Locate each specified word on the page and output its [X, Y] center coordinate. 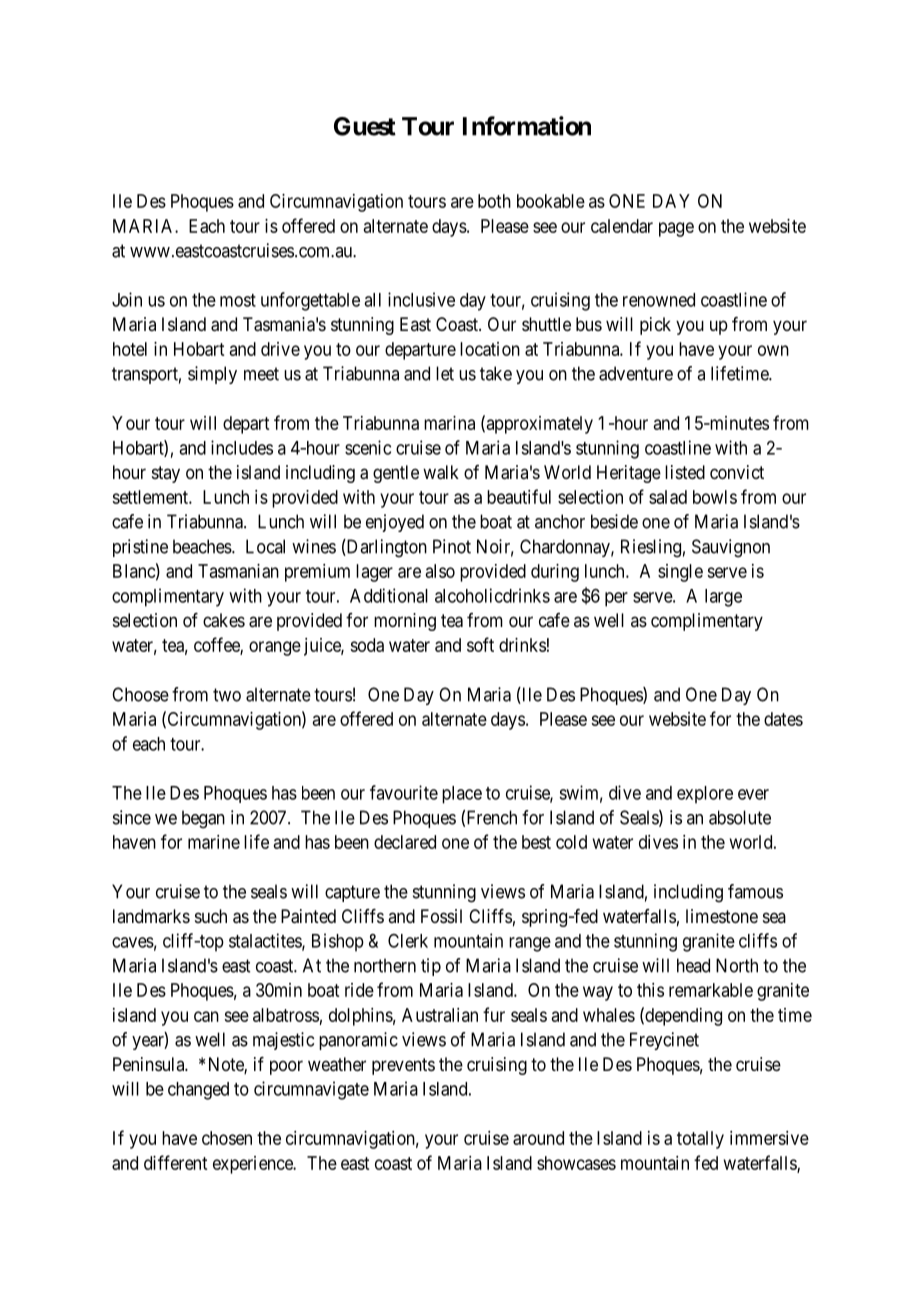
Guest [365, 126]
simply [212, 375]
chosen [227, 1138]
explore [705, 795]
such [211, 916]
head [693, 965]
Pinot [452, 546]
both [494, 201]
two [227, 695]
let [445, 373]
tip [431, 967]
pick [655, 326]
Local [265, 546]
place [462, 795]
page [676, 229]
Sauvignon [731, 548]
